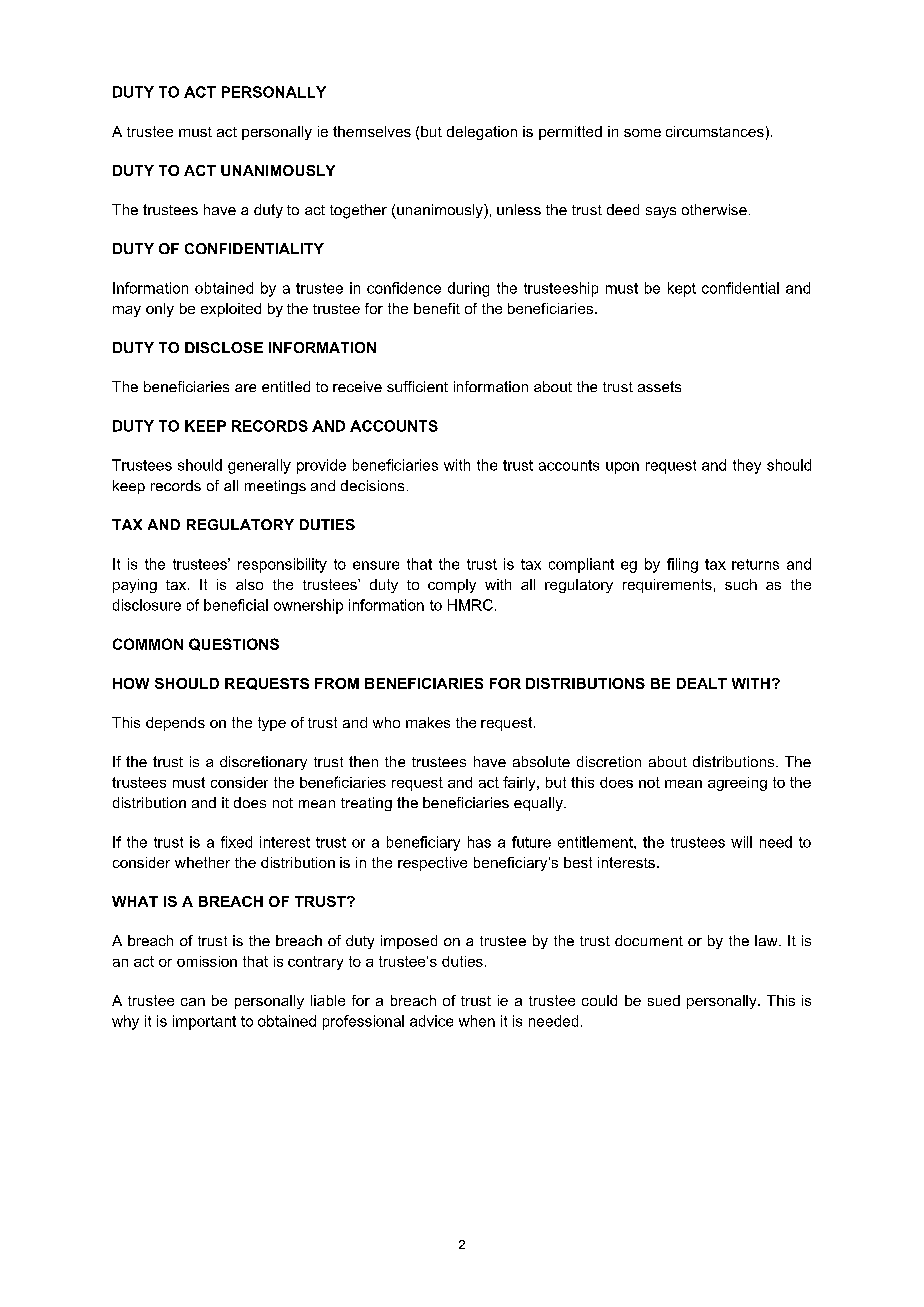 This screenshot has height=1307, width=924. Describe the element at coordinates (431, 1021) in the screenshot. I see `advice` at that location.
